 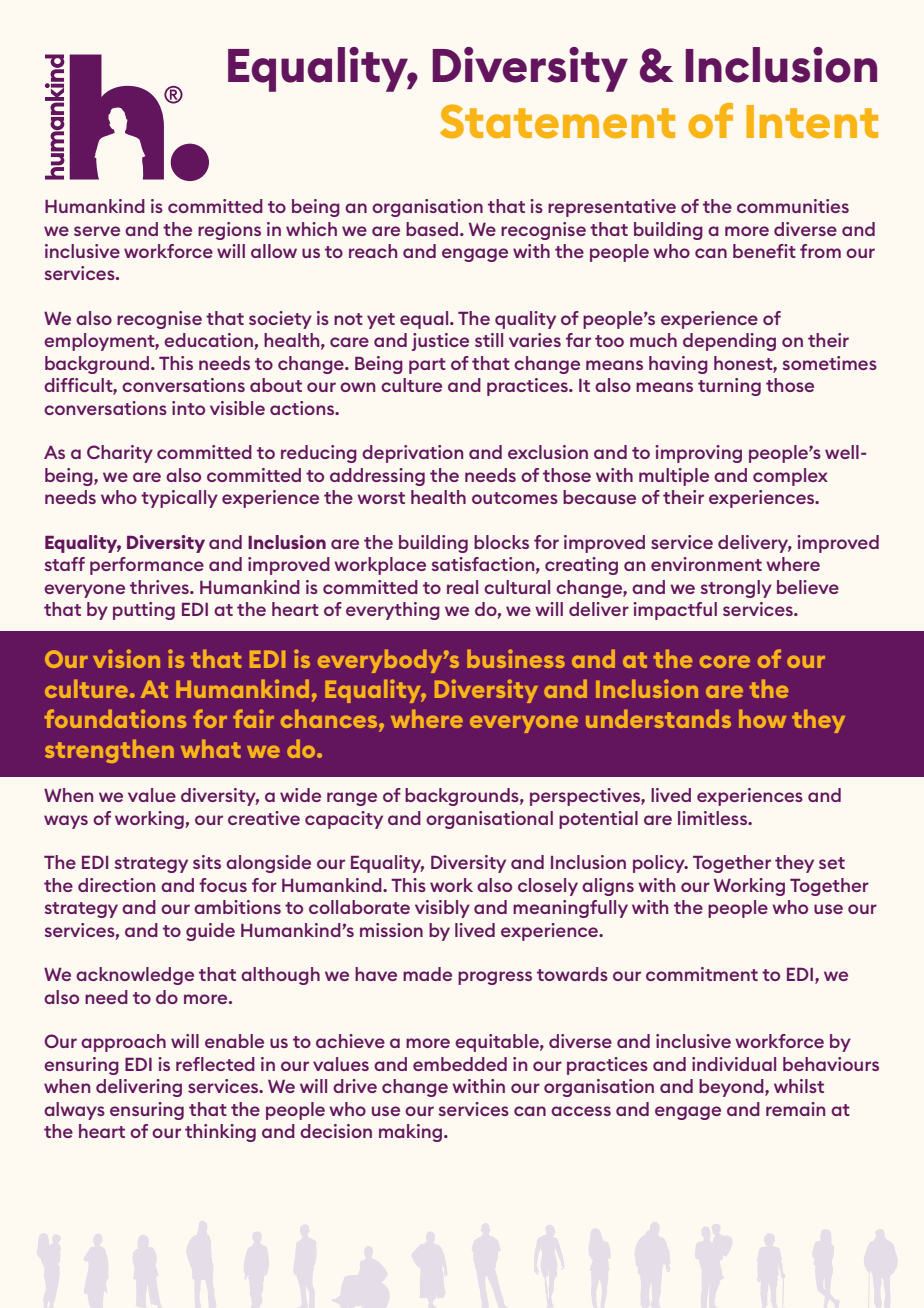 I want to click on commitment, so click(x=702, y=974).
